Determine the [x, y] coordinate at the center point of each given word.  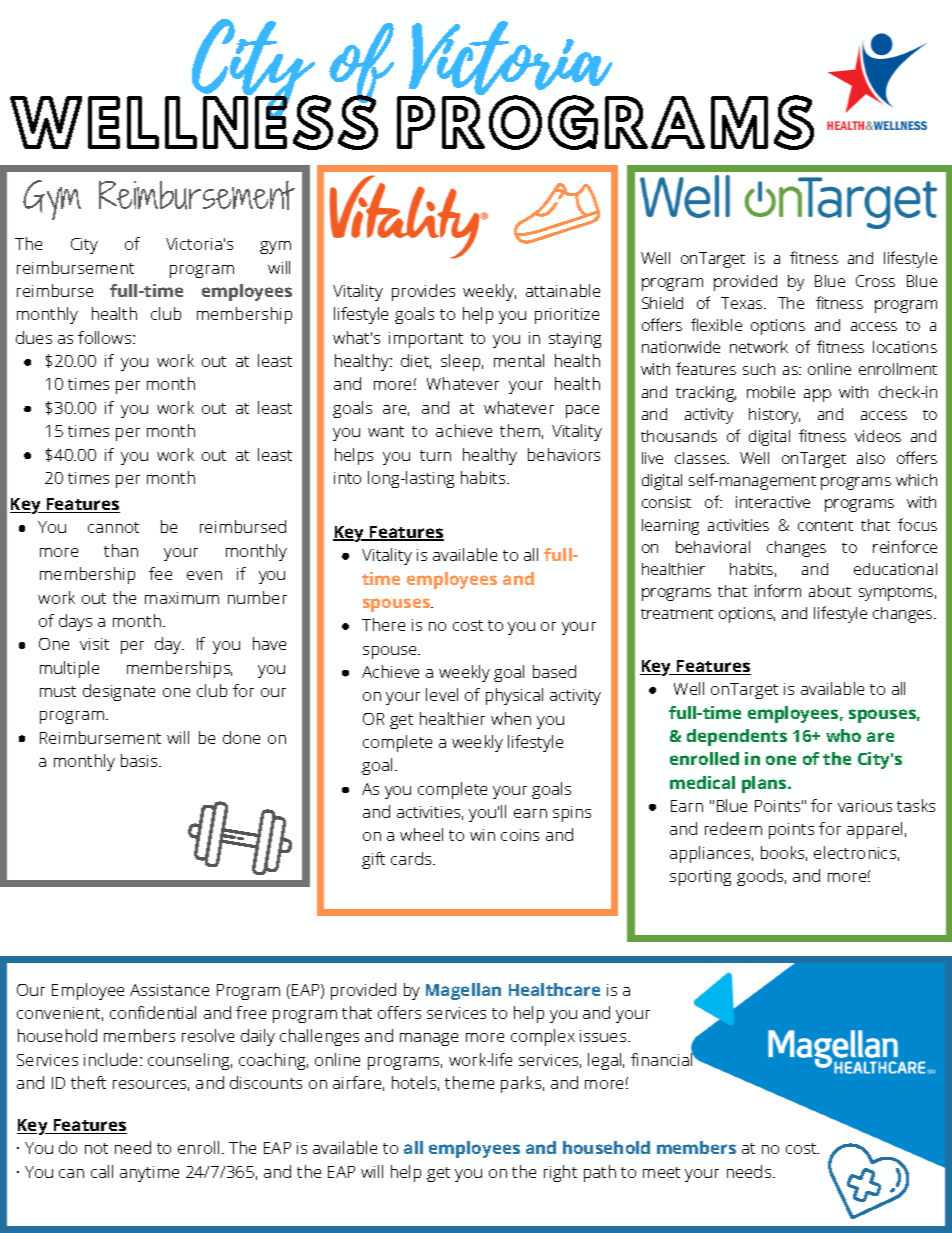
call [102, 1171]
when [511, 718]
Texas [743, 303]
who [843, 735]
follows [106, 337]
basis [140, 760]
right [560, 1173]
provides [423, 292]
